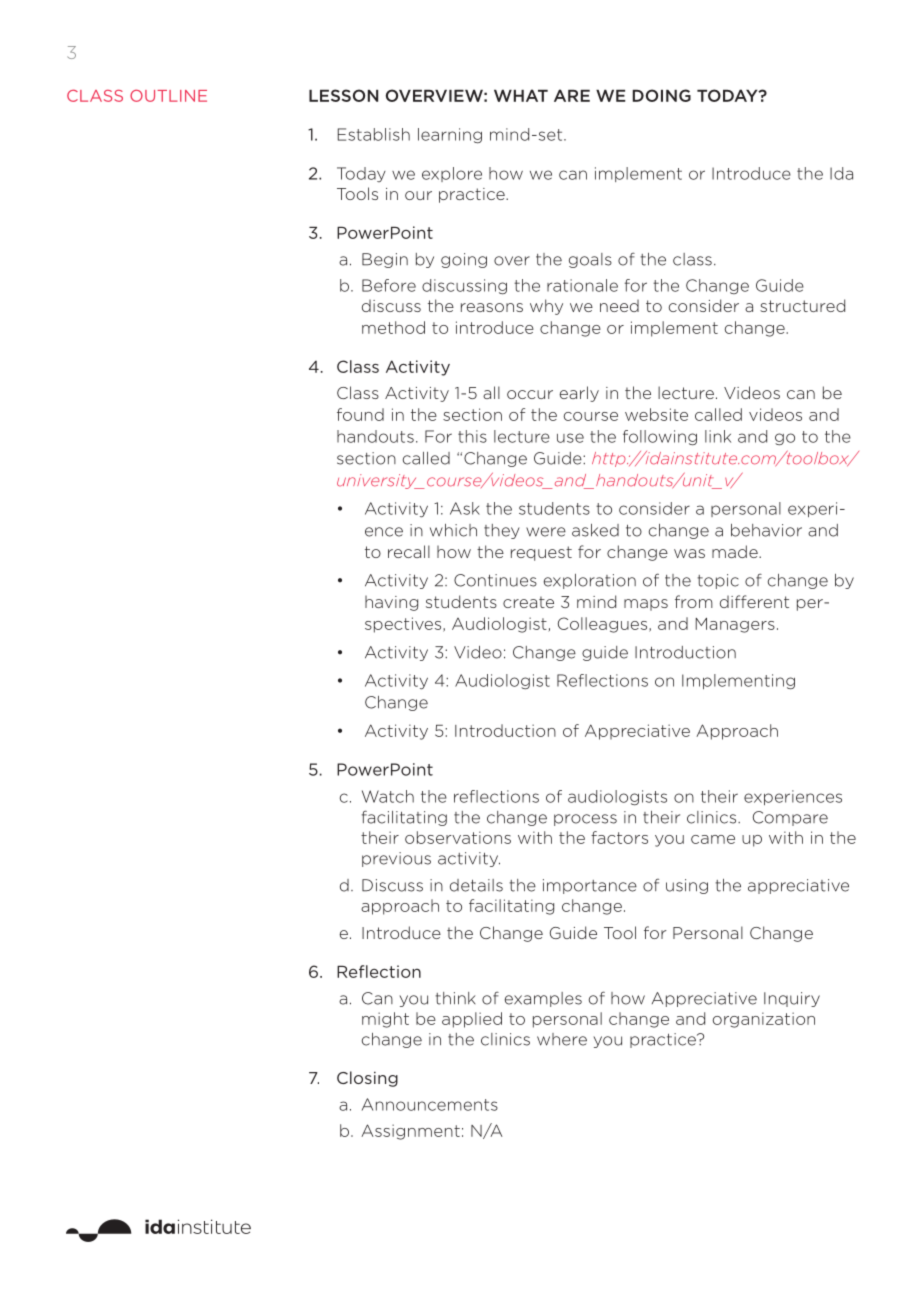 Image resolution: width=924 pixels, height=1308 pixels. I want to click on DOING, so click(662, 95).
